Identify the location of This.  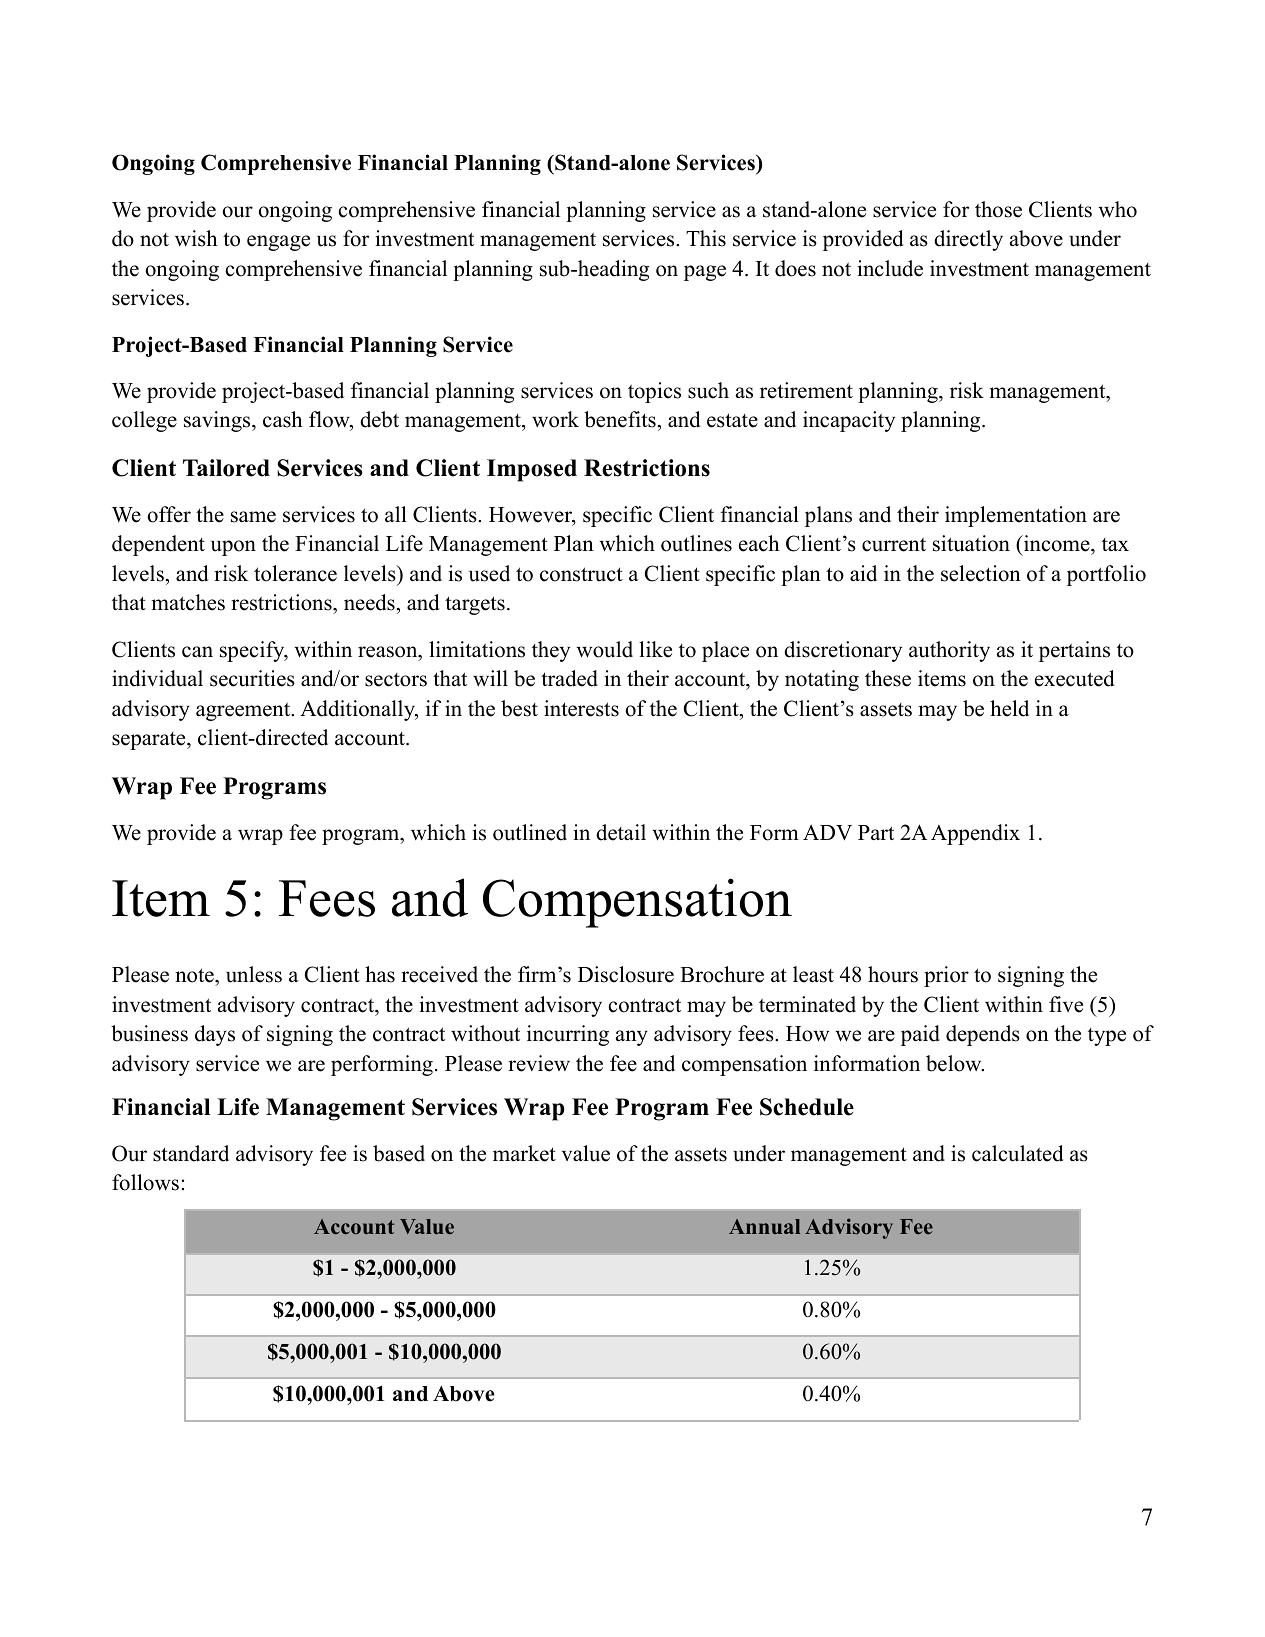
(706, 238).
